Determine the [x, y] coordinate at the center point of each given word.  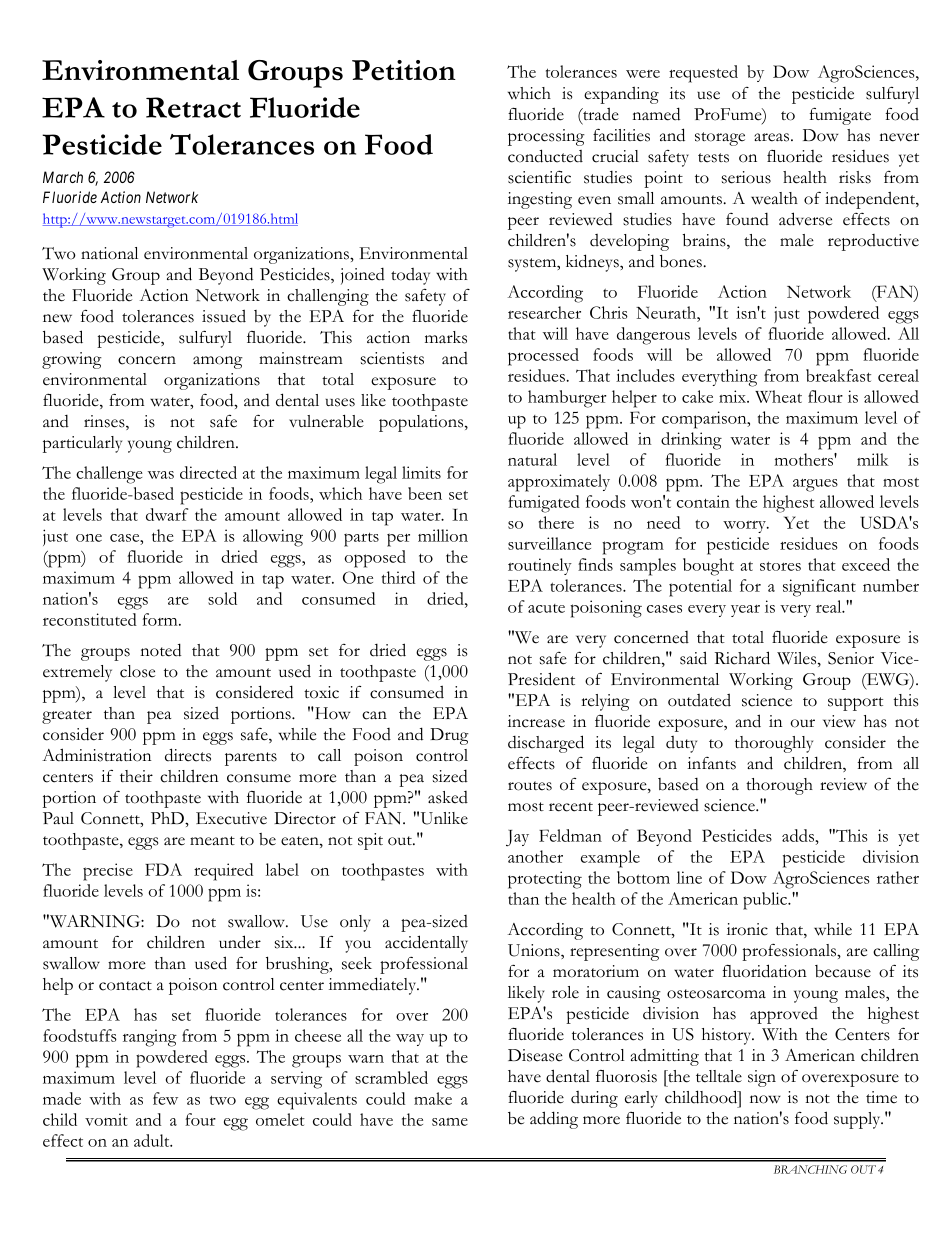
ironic [747, 929]
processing [546, 137]
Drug [449, 736]
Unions [535, 951]
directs [188, 755]
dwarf [167, 514]
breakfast [838, 375]
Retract [193, 107]
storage [720, 139]
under [240, 942]
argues [815, 485]
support [855, 704]
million [443, 535]
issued [224, 316]
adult [153, 1140]
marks [446, 337]
